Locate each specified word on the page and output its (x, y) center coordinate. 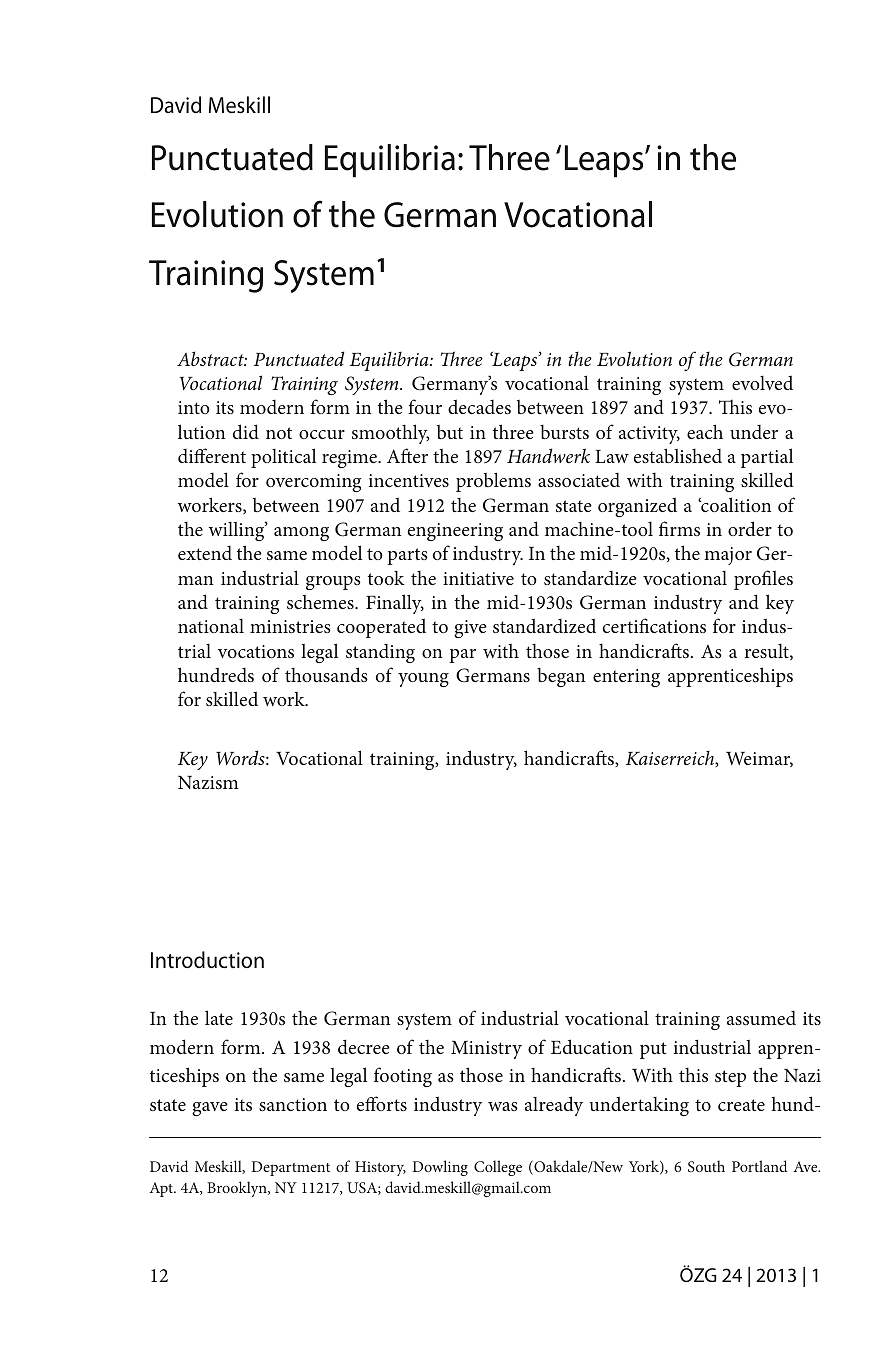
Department (291, 1168)
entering (626, 678)
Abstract (212, 358)
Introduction (207, 960)
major (728, 556)
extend (205, 553)
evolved (762, 382)
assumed (761, 1018)
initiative (478, 578)
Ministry (486, 1050)
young (423, 680)
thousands (326, 674)
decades (479, 406)
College (498, 1168)
